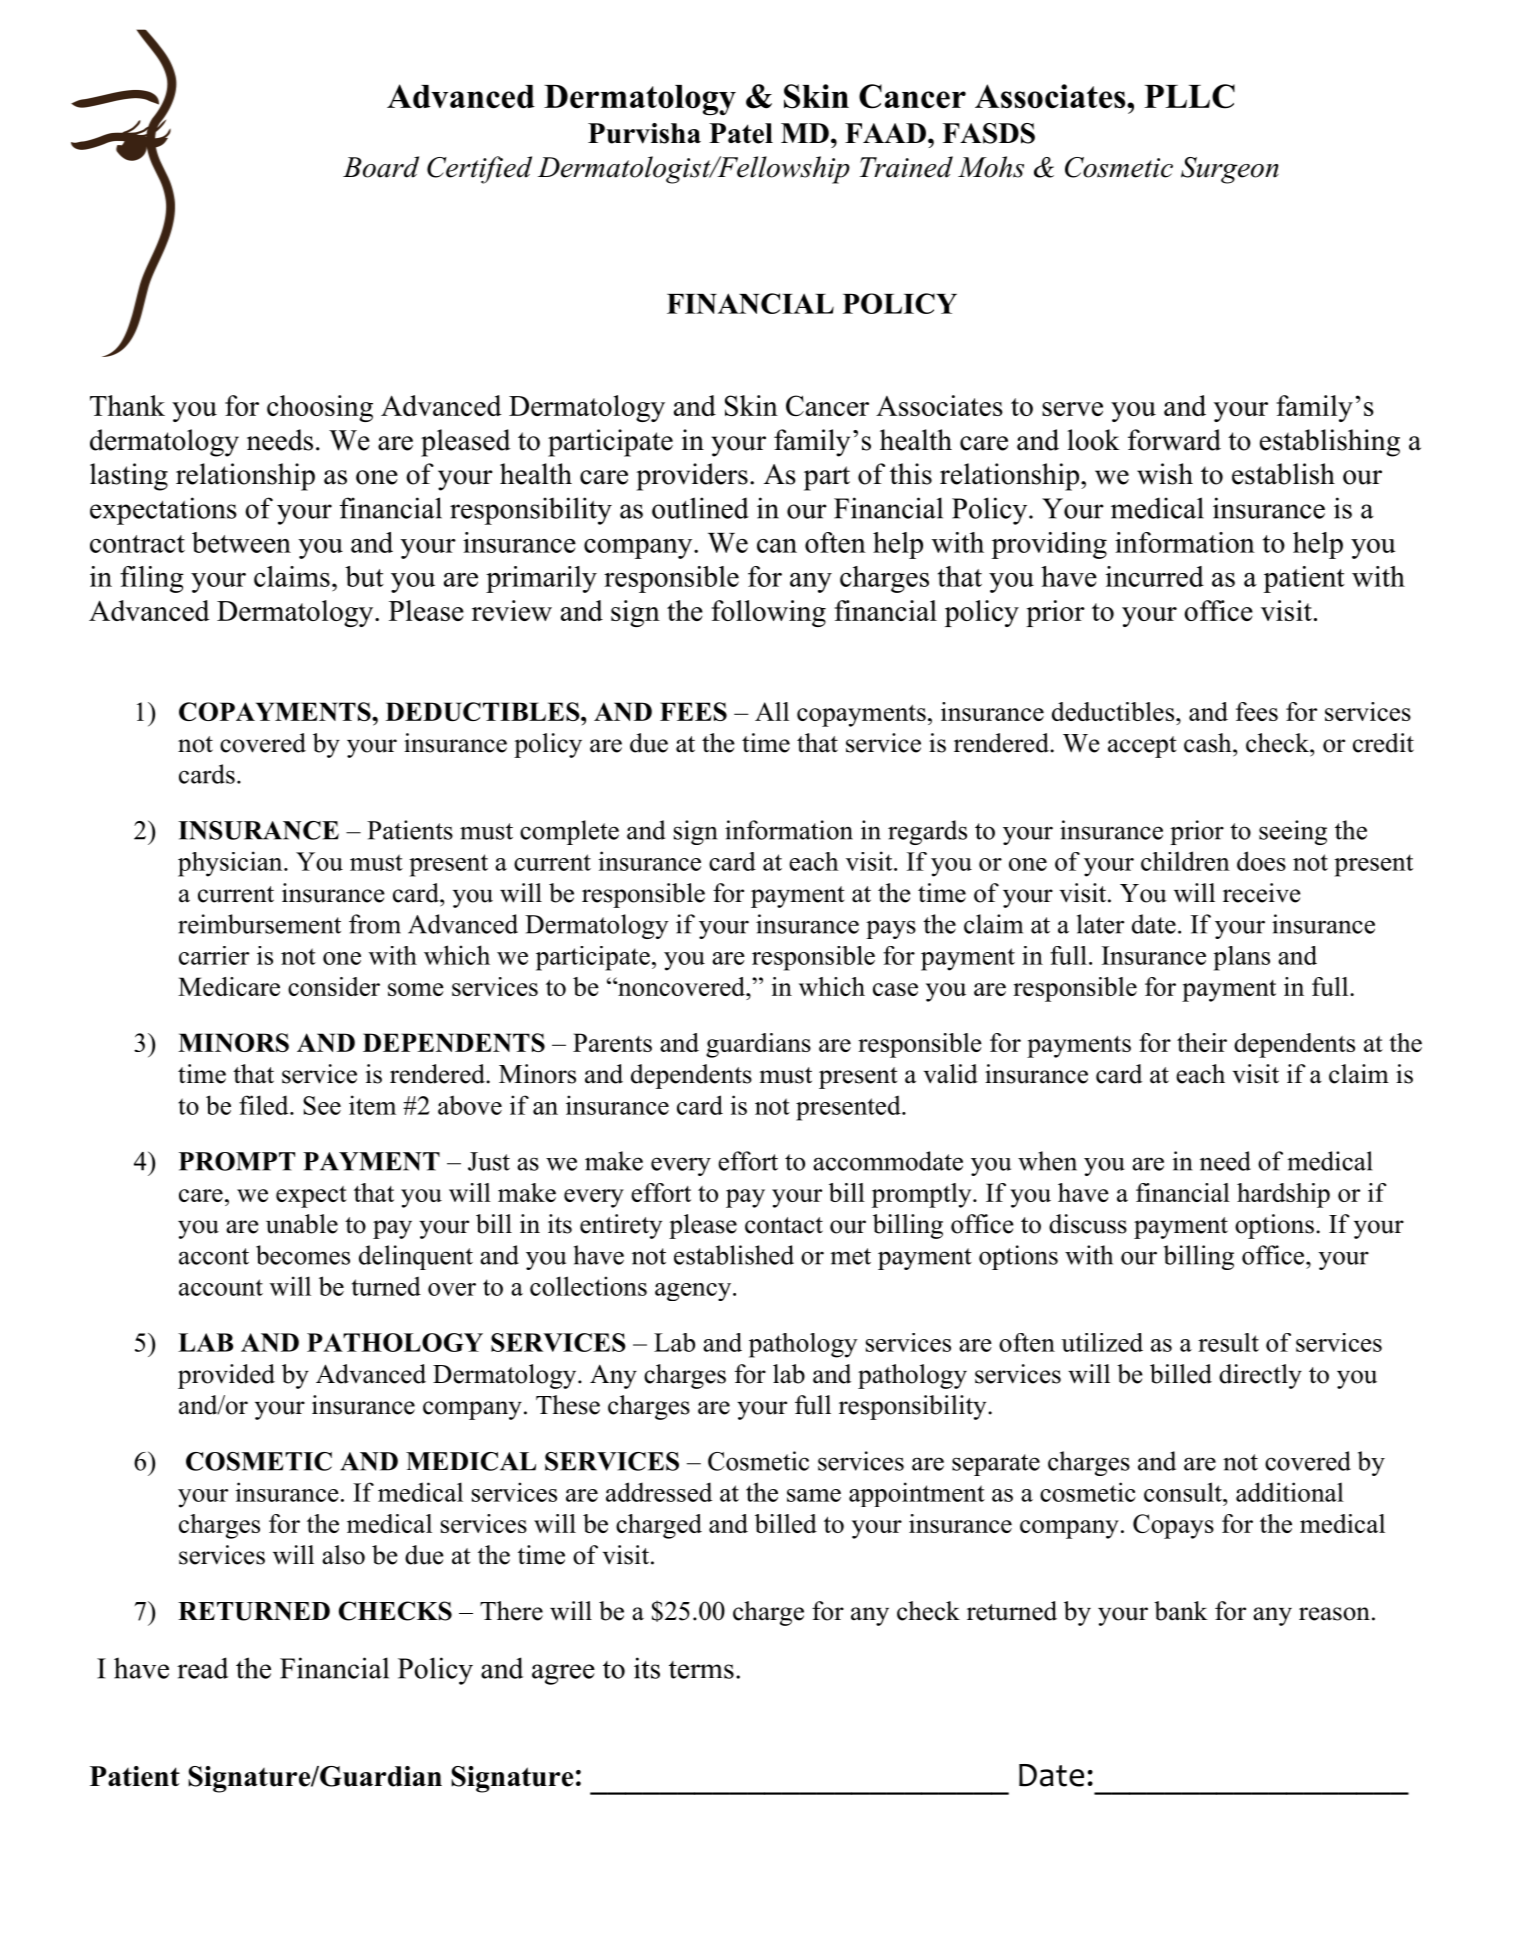 This screenshot has height=1959, width=1514. What do you see at coordinates (202, 1668) in the screenshot?
I see `read` at bounding box center [202, 1668].
